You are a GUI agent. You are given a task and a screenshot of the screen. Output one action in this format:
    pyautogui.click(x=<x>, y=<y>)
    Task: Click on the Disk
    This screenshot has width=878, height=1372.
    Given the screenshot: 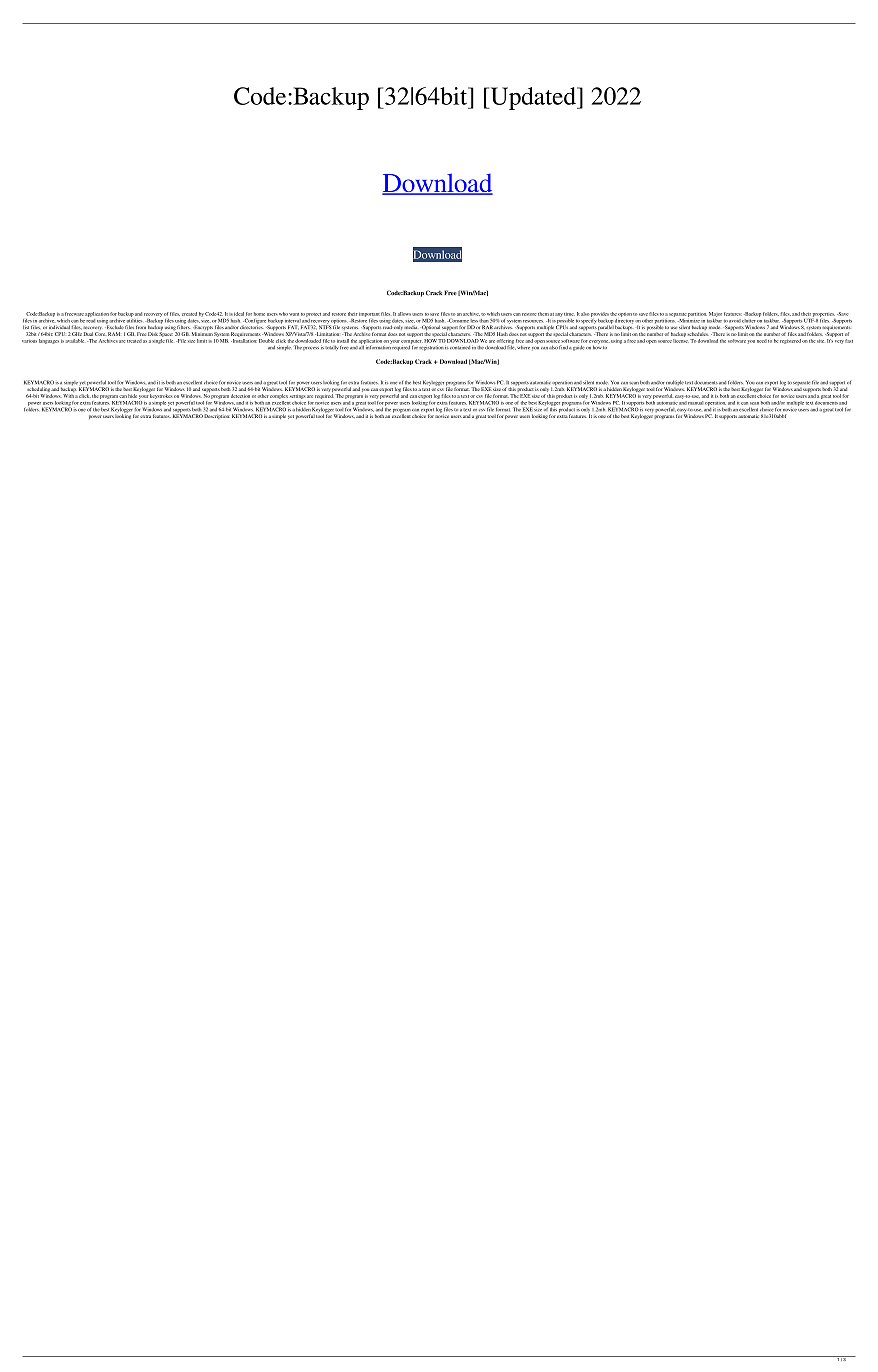 What is the action you would take?
    pyautogui.click(x=153, y=334)
